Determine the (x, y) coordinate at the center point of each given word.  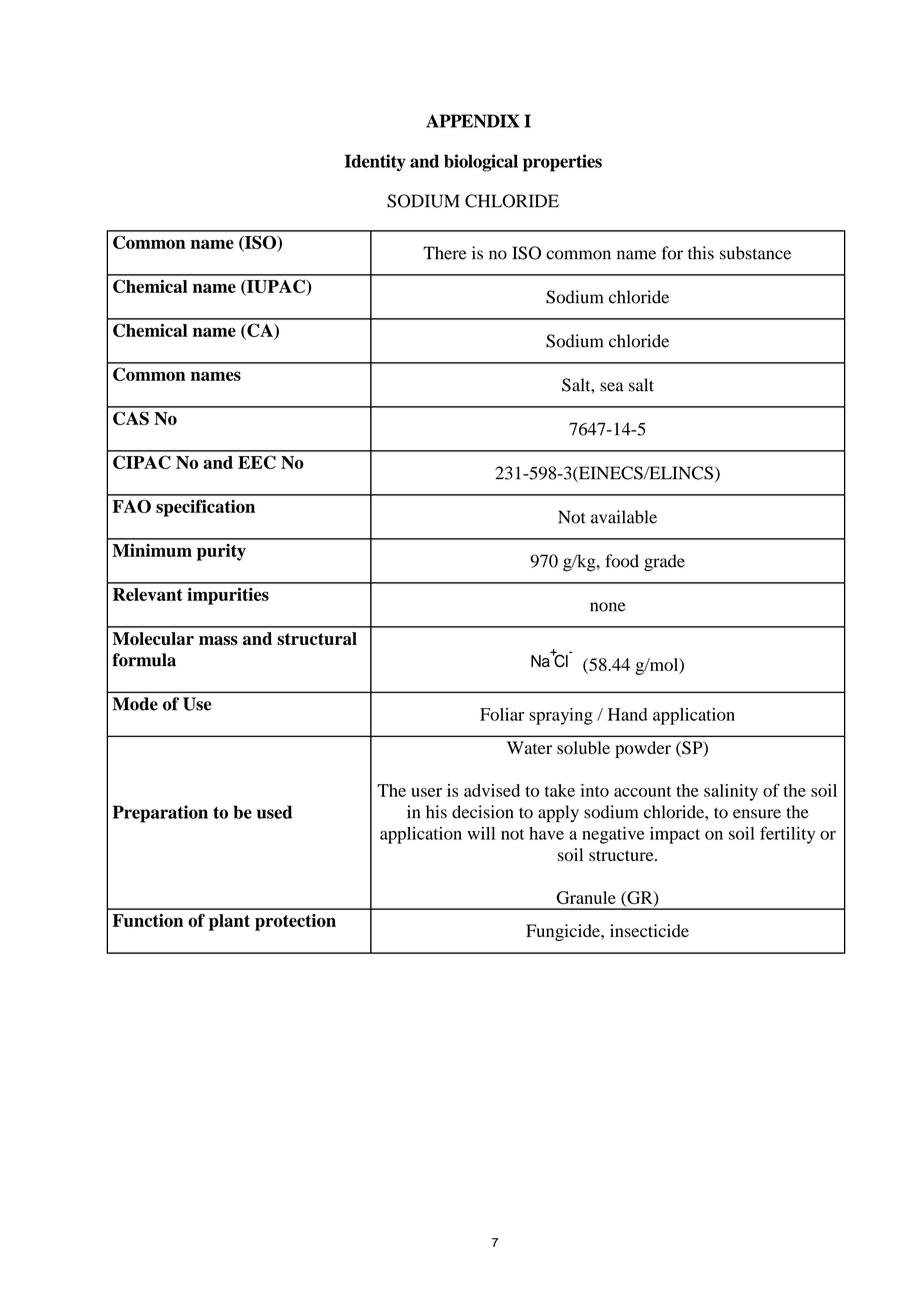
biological (481, 163)
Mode (135, 704)
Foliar (502, 714)
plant (229, 922)
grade (664, 563)
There (445, 253)
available (624, 517)
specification (205, 508)
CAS (131, 418)
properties (562, 163)
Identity (375, 163)
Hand (628, 714)
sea (612, 387)
